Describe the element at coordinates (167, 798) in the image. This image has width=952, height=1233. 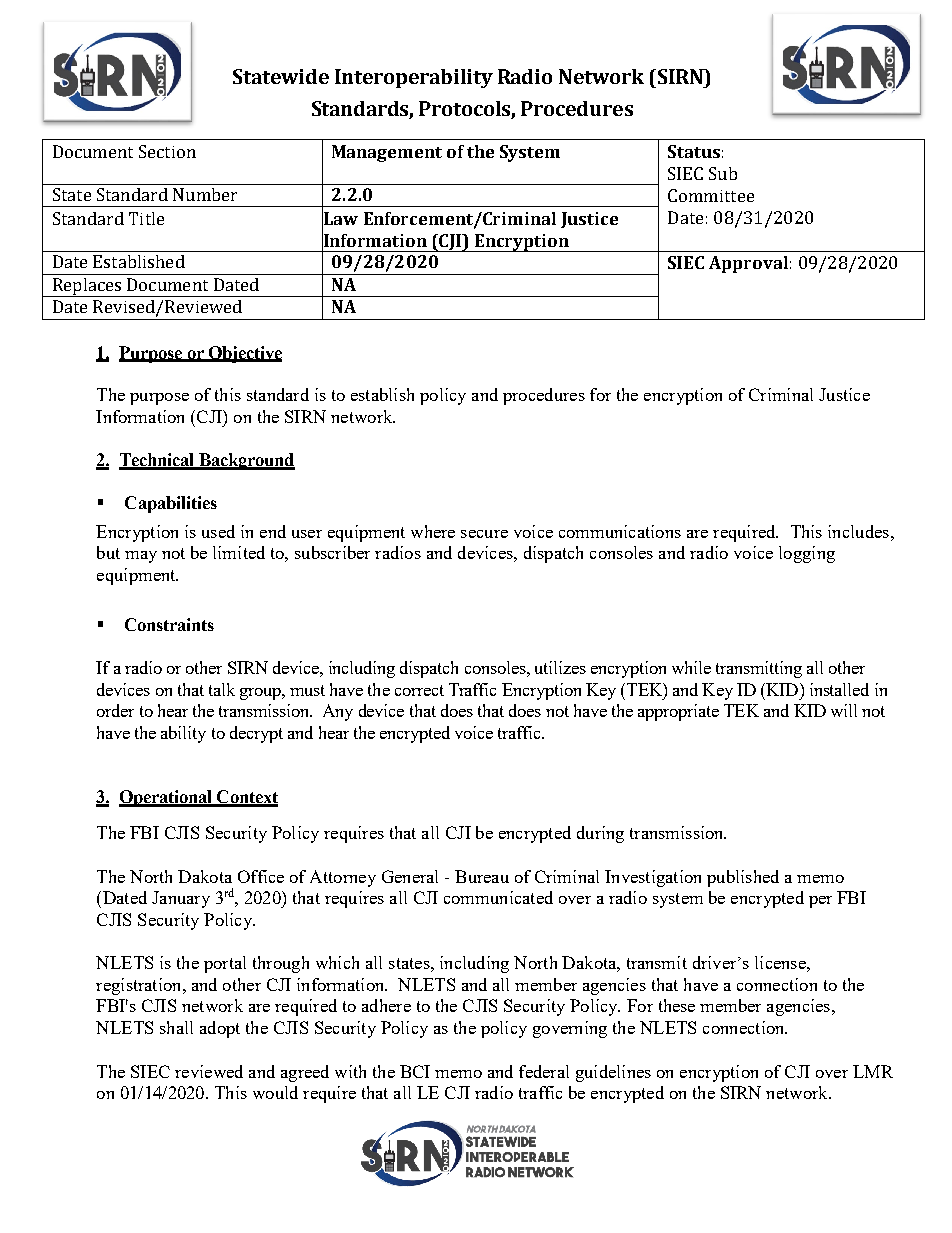
I see `Operational` at that location.
